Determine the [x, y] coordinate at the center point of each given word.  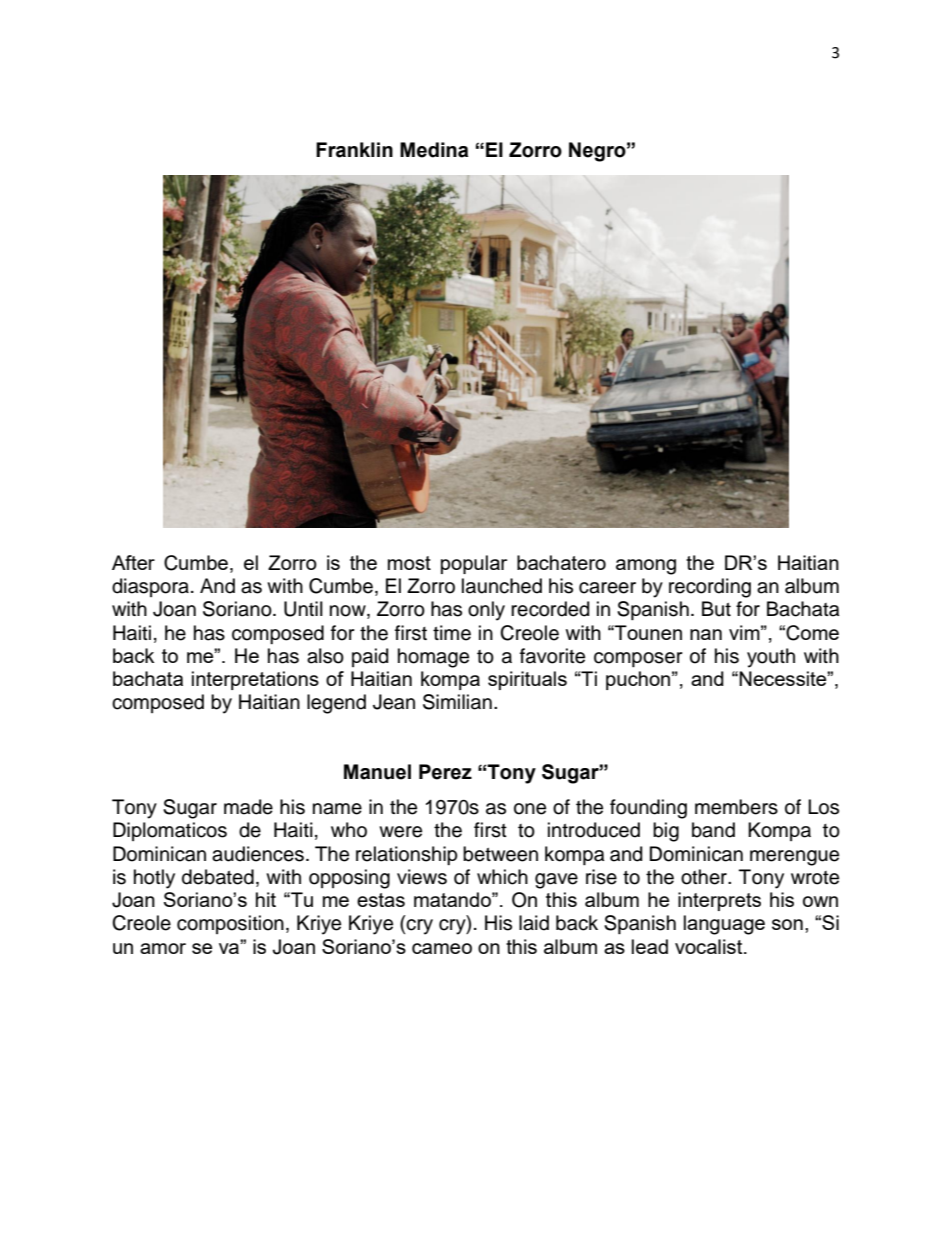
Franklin [354, 150]
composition [230, 924]
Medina [434, 150]
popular [474, 564]
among [646, 567]
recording [710, 588]
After [133, 562]
